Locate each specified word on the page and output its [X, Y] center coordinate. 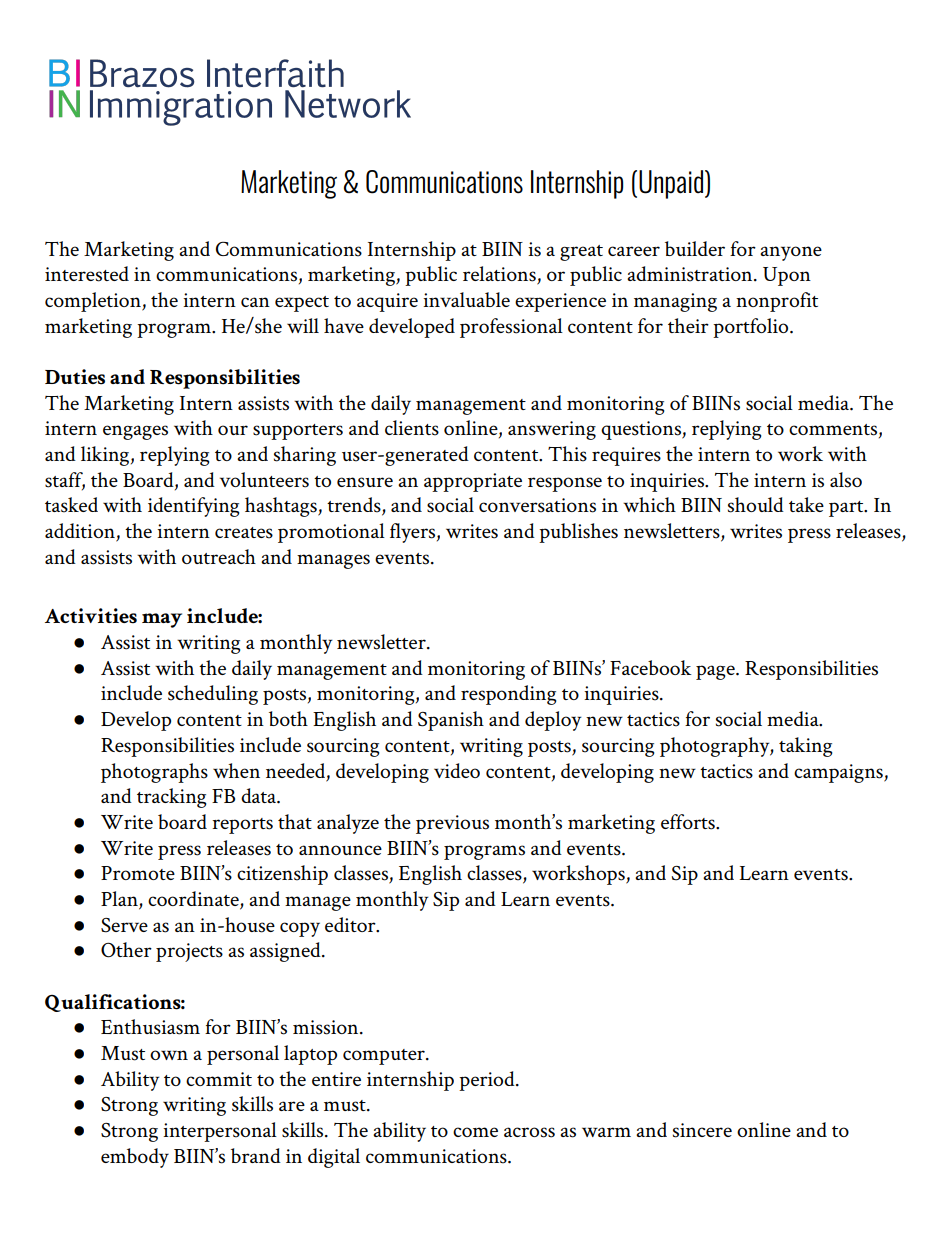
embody [135, 1158]
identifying [193, 507]
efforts [689, 822]
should [756, 505]
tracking [171, 798]
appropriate [473, 482]
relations [500, 275]
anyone [791, 253]
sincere [702, 1130]
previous [452, 824]
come [475, 1132]
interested [87, 274]
